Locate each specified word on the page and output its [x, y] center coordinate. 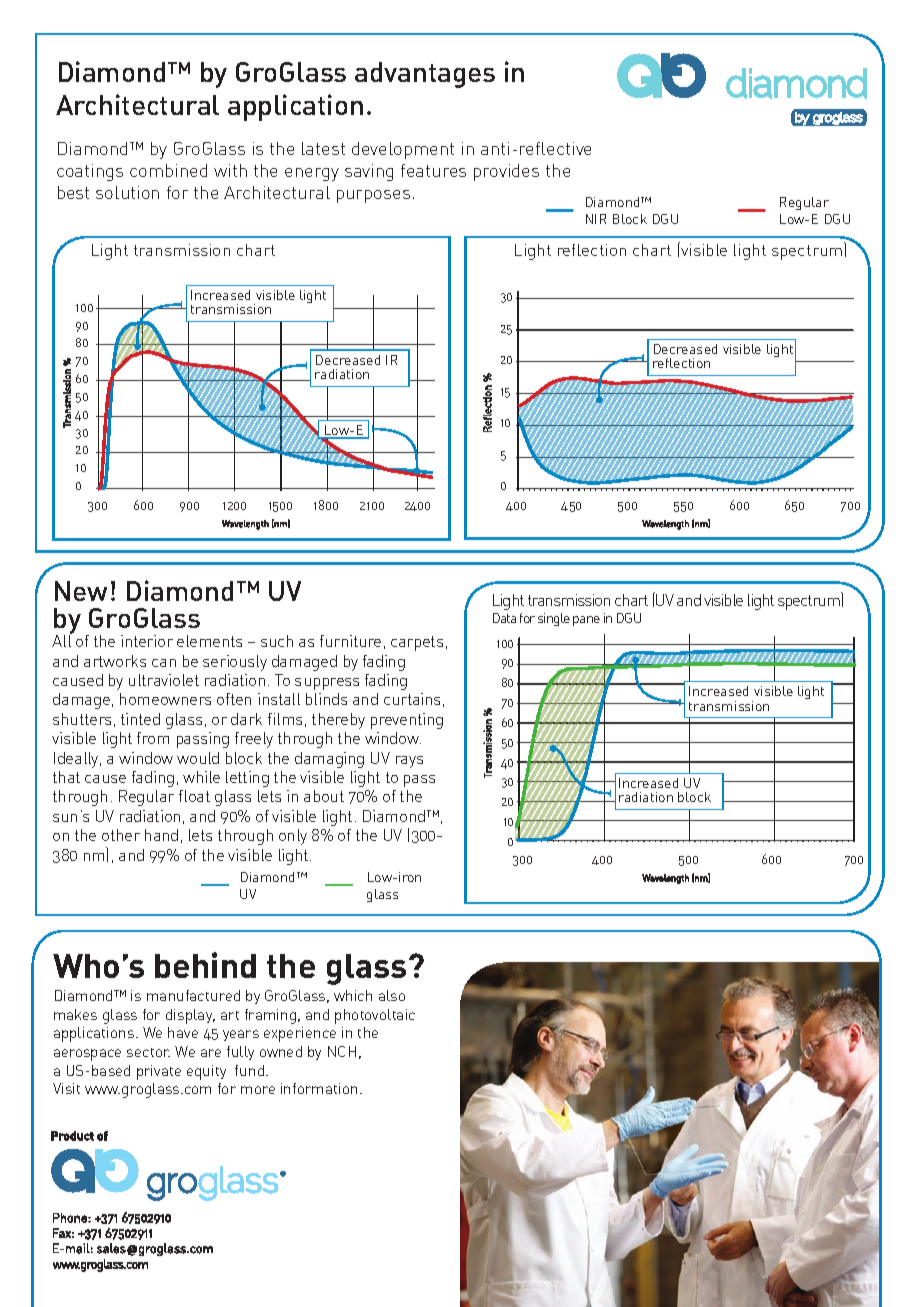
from [153, 738]
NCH [342, 1051]
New [81, 591]
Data [504, 618]
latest [323, 148]
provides [506, 172]
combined [168, 170]
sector [148, 1052]
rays [409, 762]
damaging [329, 760]
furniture [350, 641]
